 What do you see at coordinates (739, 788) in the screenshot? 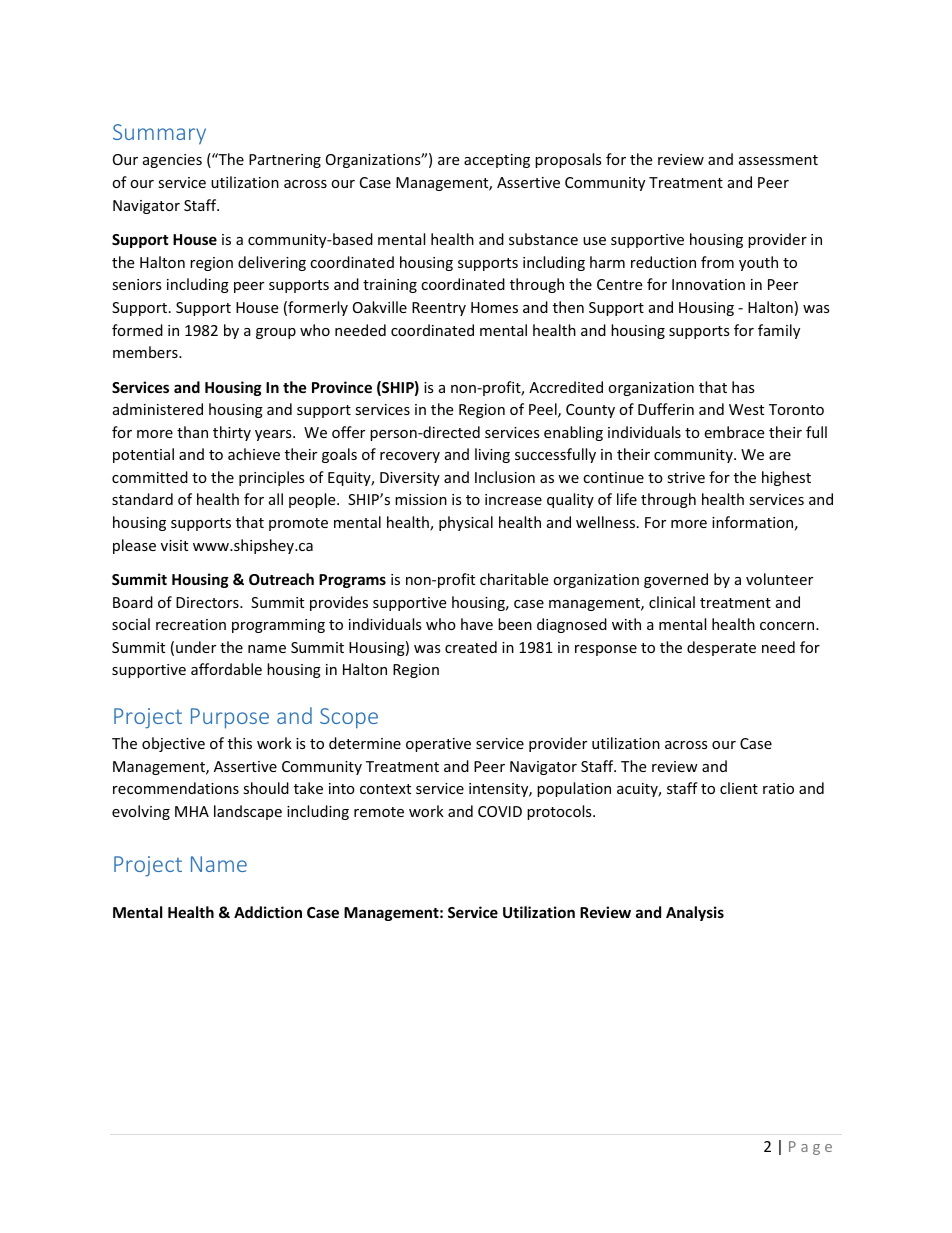
I see `client` at bounding box center [739, 788].
